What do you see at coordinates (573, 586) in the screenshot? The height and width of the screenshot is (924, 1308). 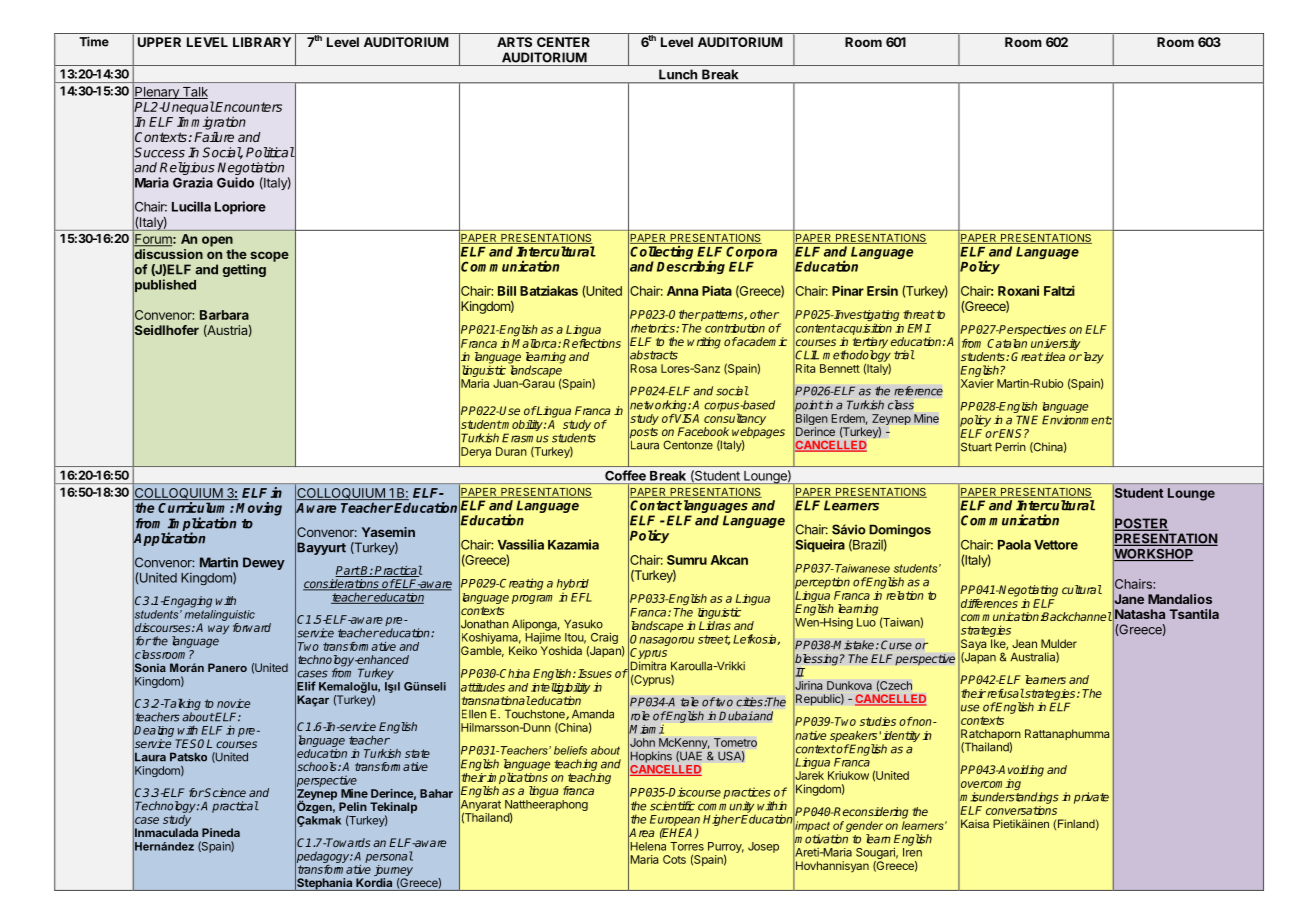 I see `hybrid` at bounding box center [573, 586].
